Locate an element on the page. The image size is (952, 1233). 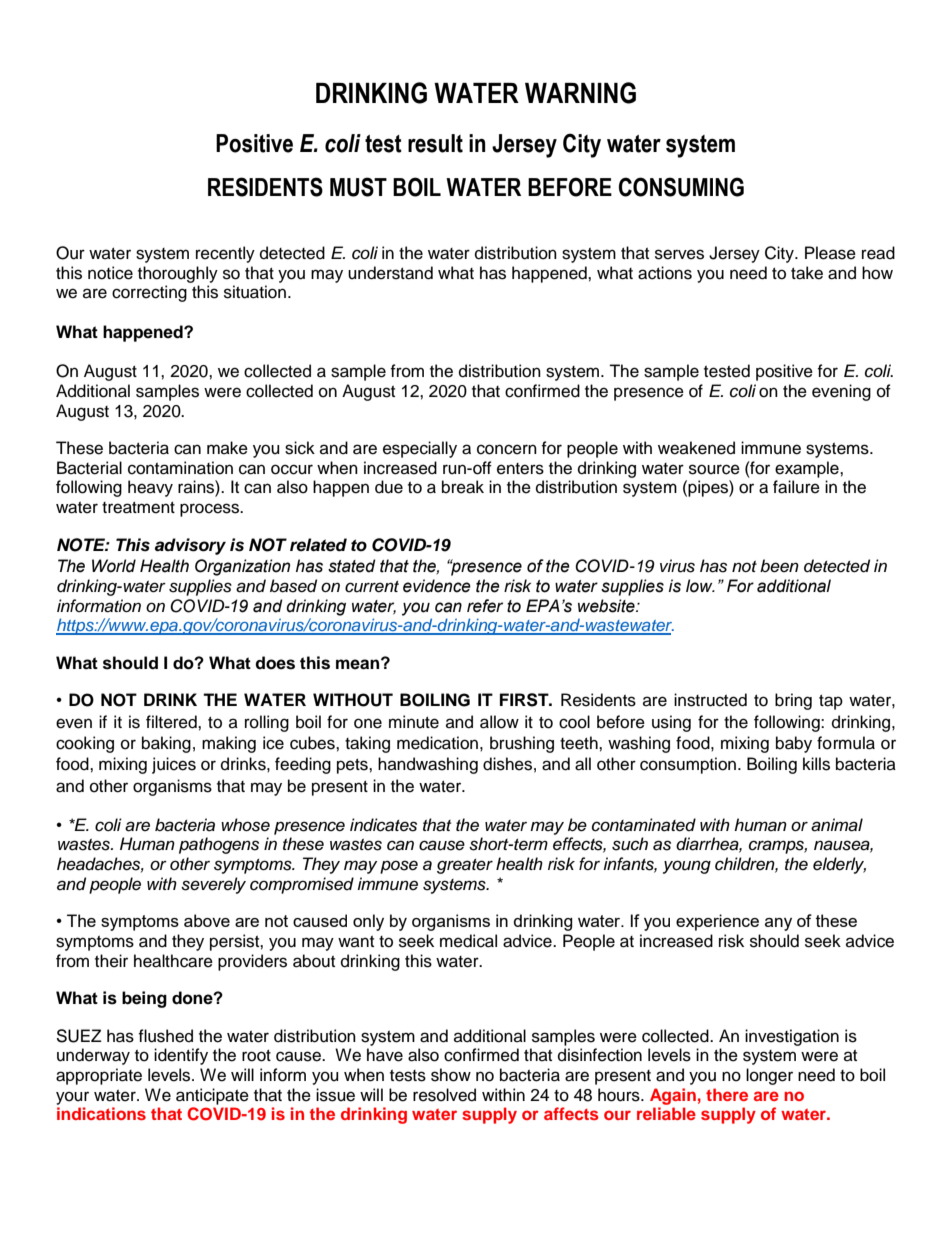
refer is located at coordinates (485, 606).
